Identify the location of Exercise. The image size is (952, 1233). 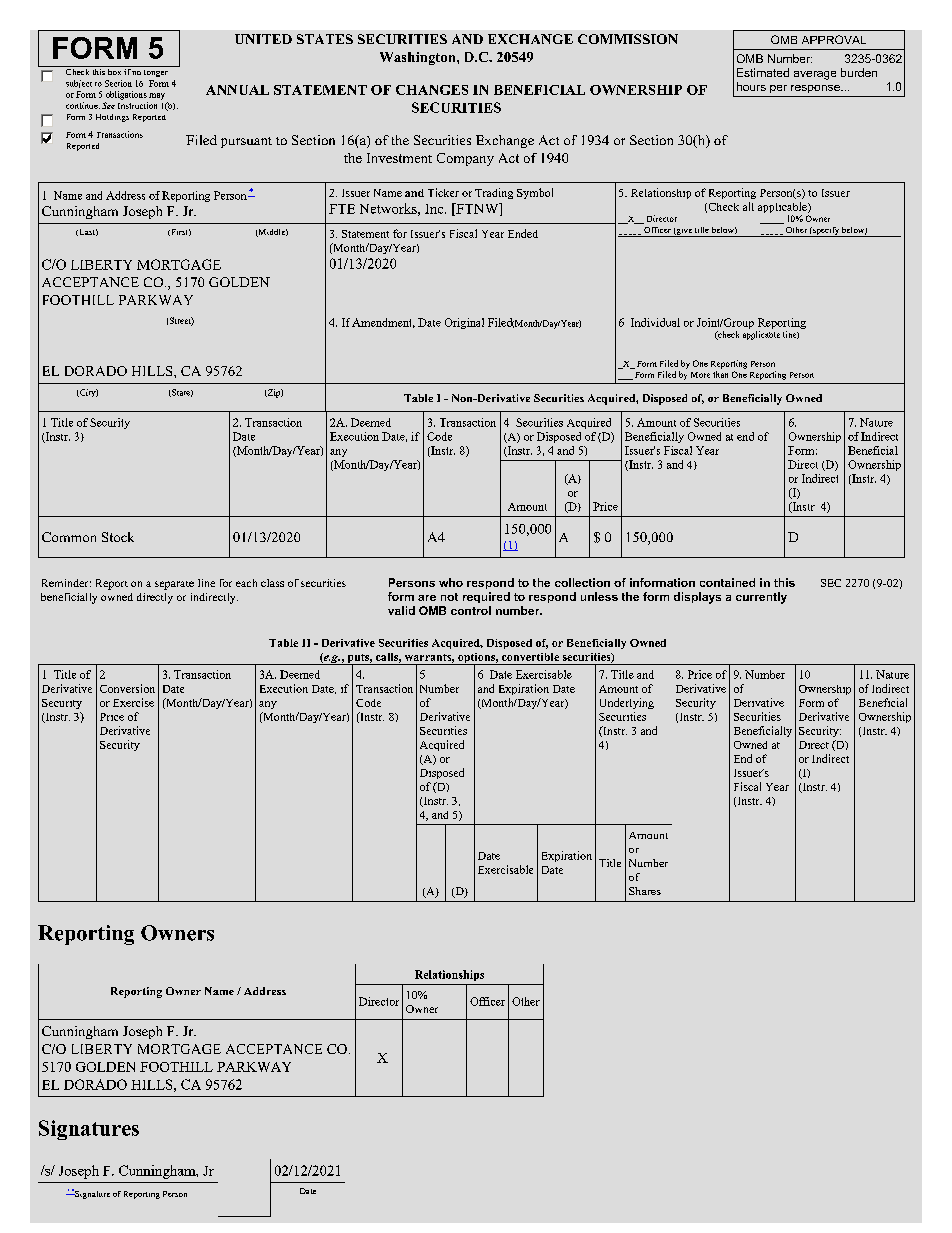
(133, 702).
